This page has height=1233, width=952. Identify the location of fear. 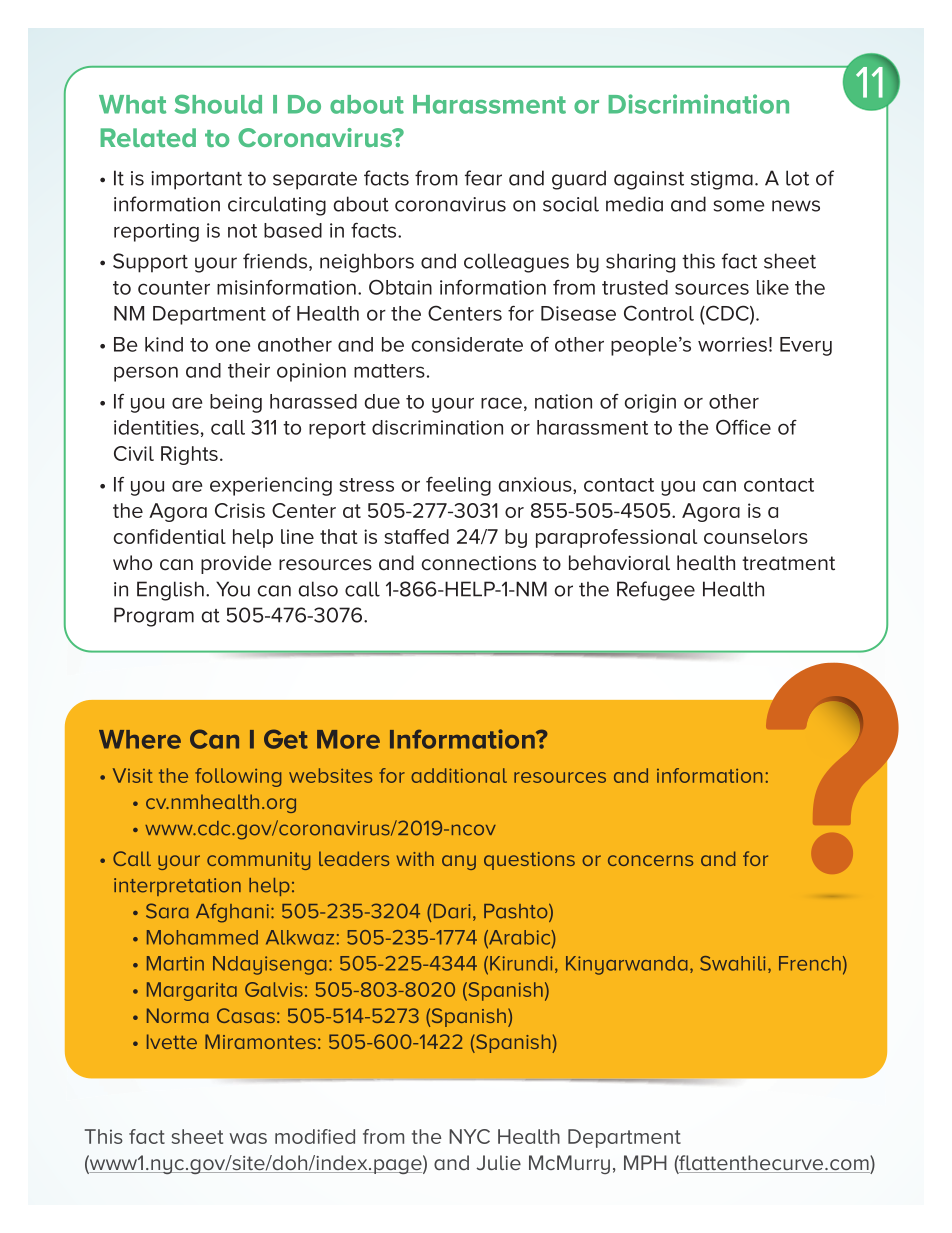
(483, 178).
